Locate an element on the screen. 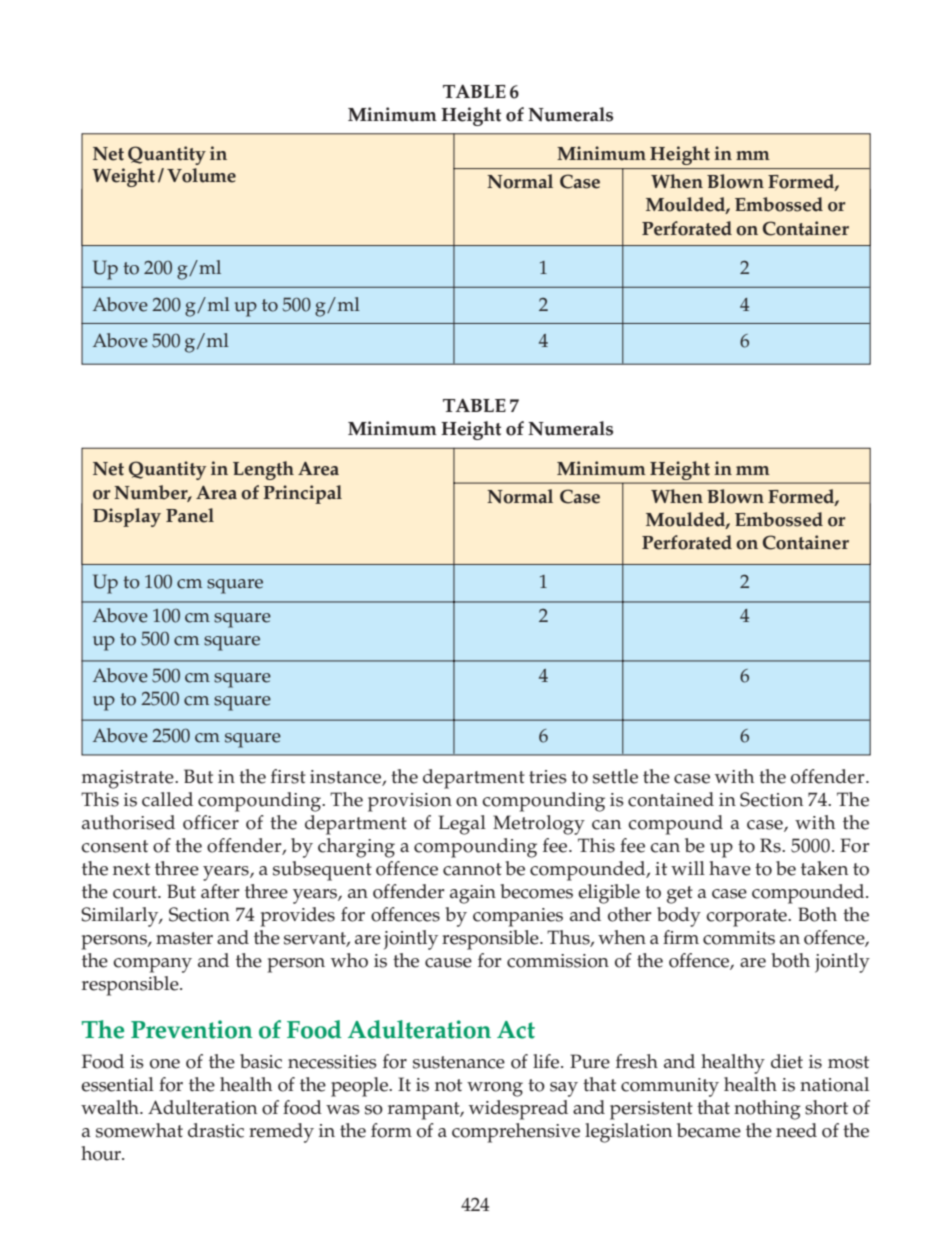  Panel is located at coordinates (190, 515).
